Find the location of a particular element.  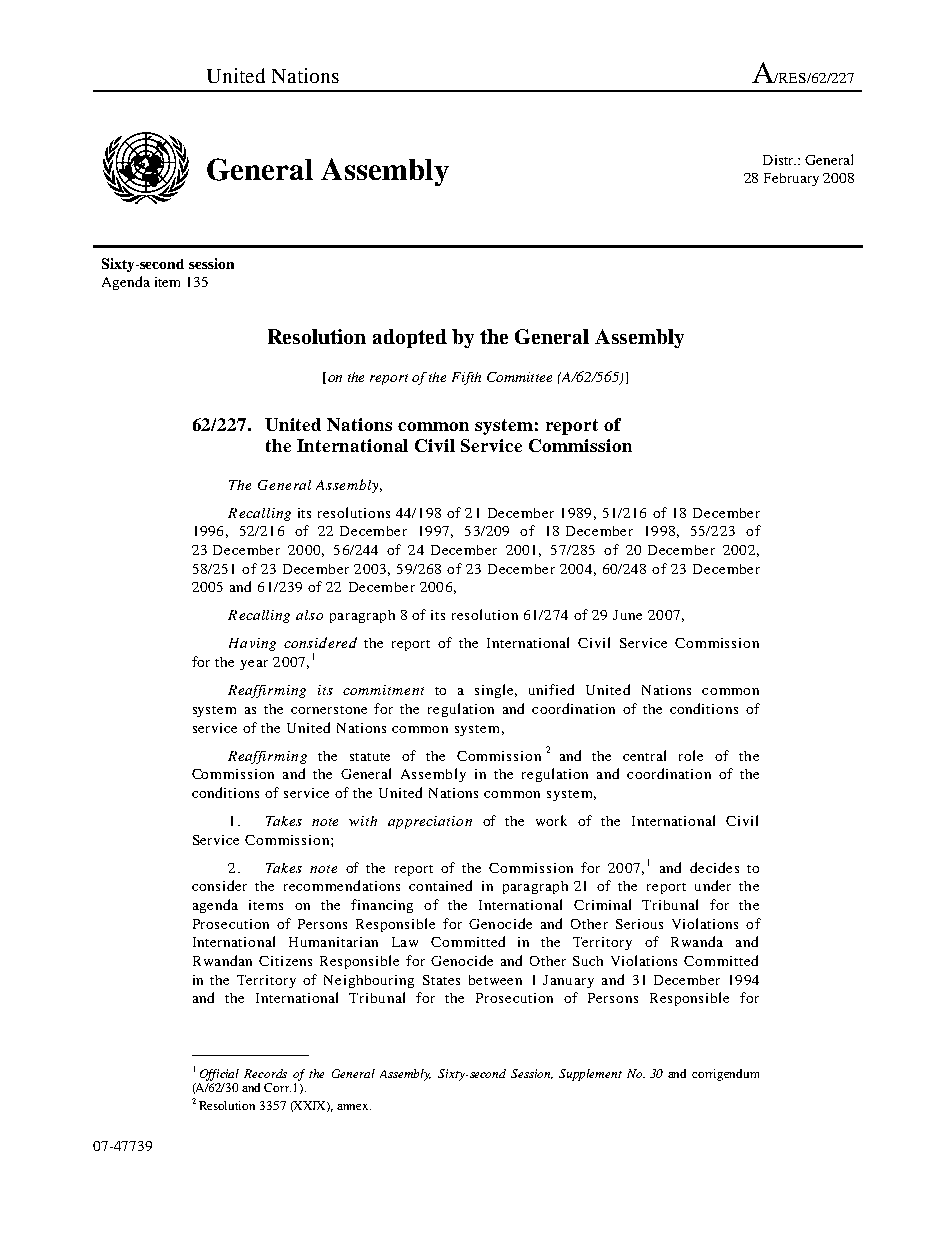

adopted is located at coordinates (410, 338).
